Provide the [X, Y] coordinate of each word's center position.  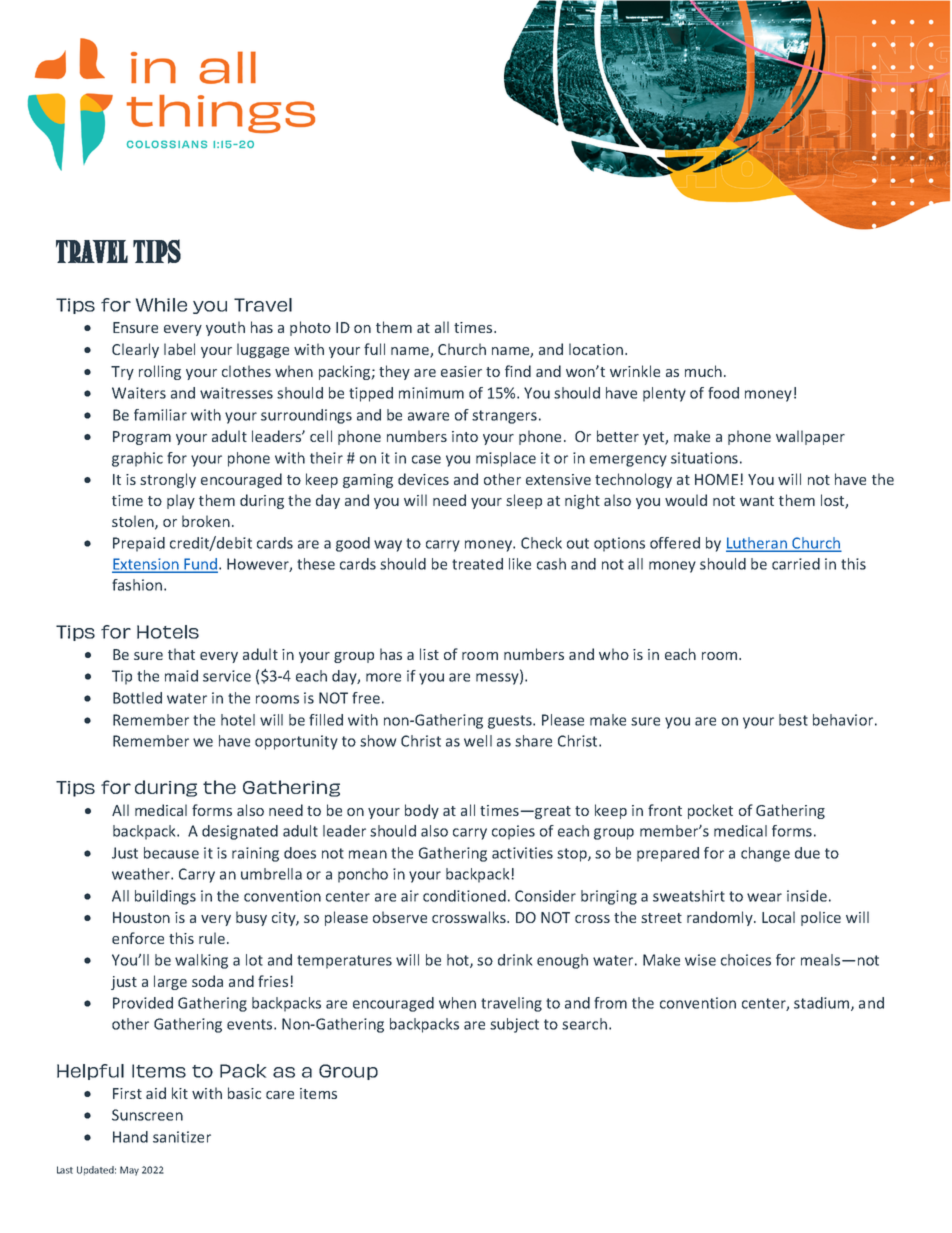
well [478, 741]
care [280, 1095]
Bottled [137, 698]
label [179, 349]
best [793, 720]
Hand [130, 1137]
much [703, 371]
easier [461, 371]
